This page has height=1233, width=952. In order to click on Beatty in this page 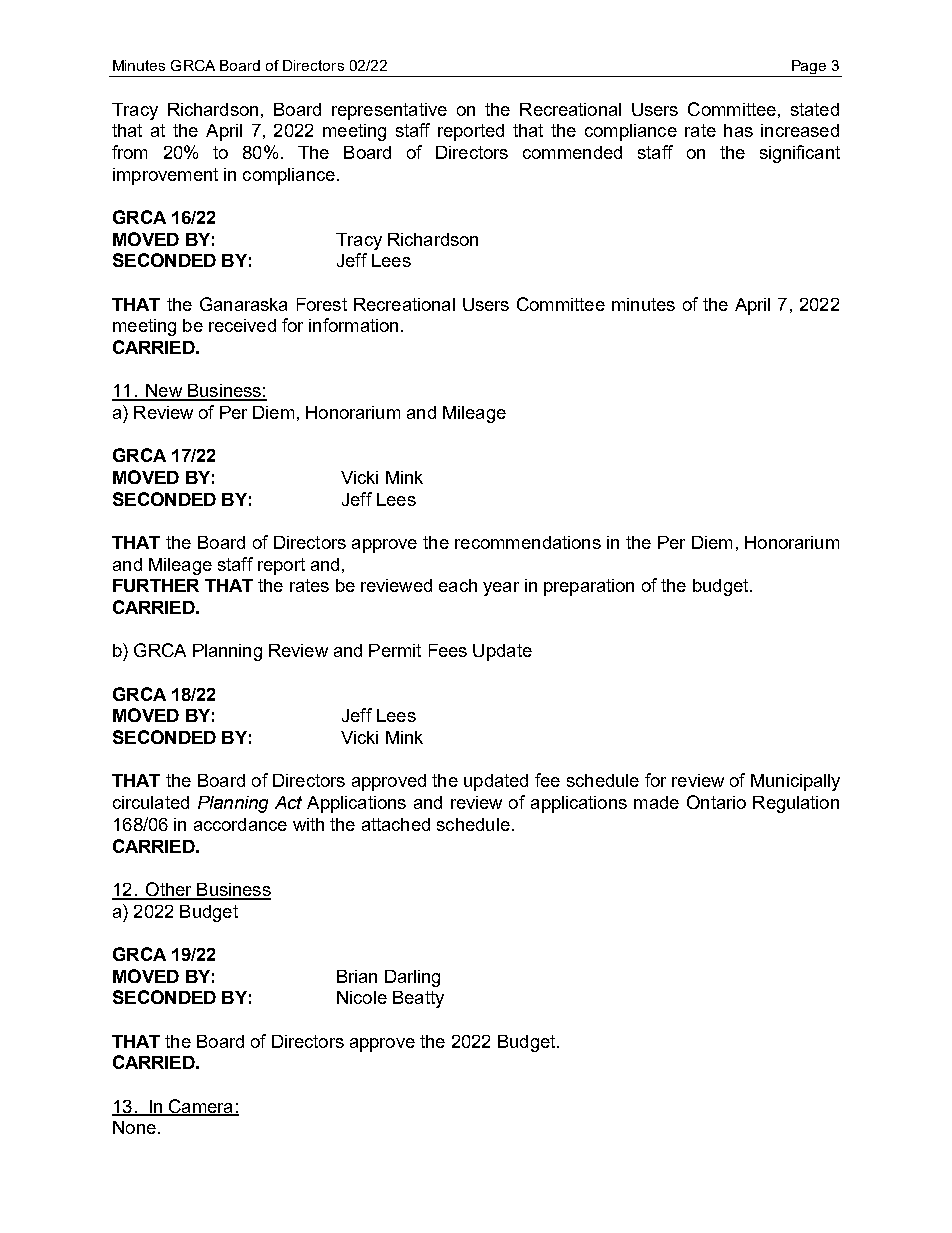, I will do `click(418, 999)`.
